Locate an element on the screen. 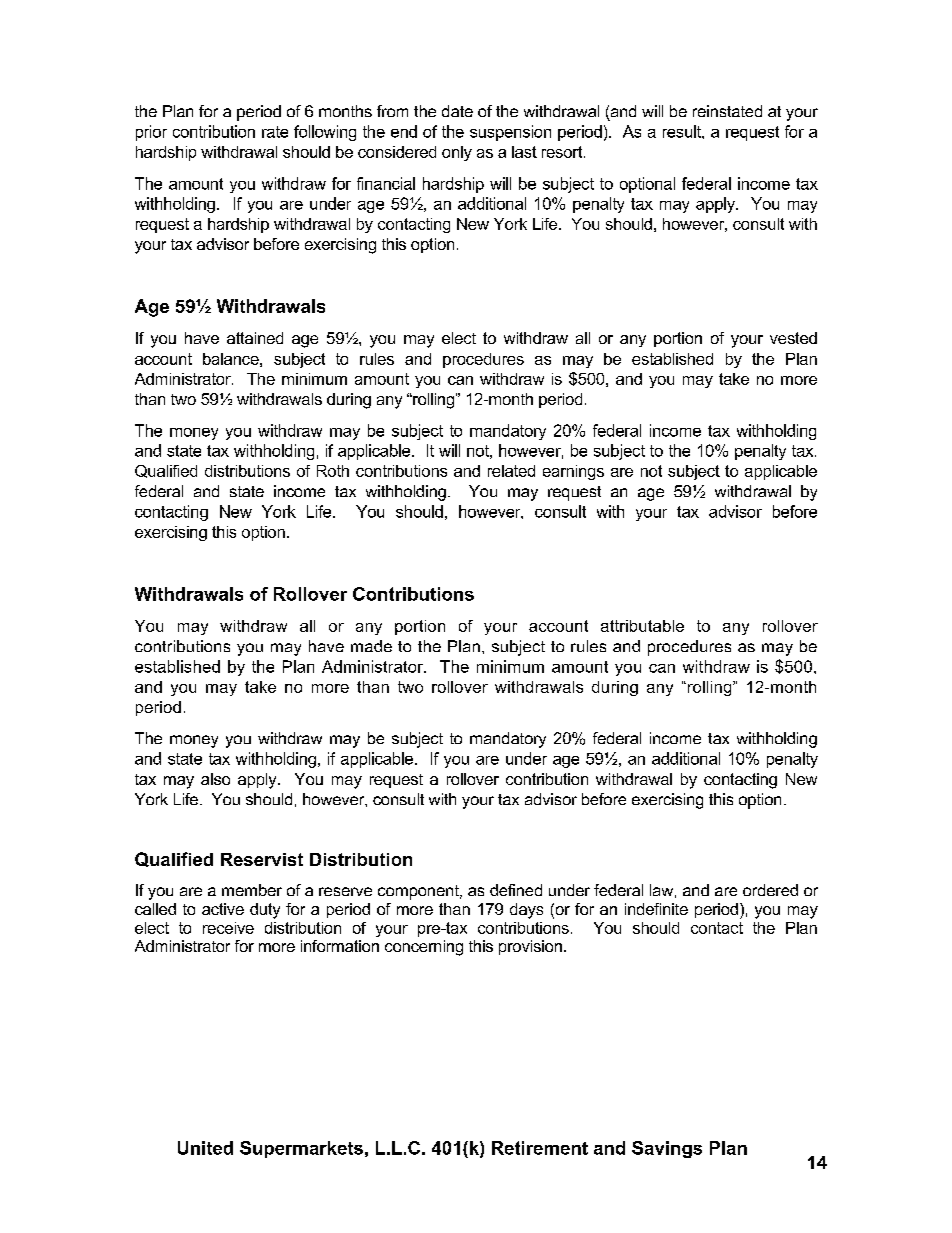 Image resolution: width=952 pixels, height=1233 pixels. Roth is located at coordinates (333, 471).
